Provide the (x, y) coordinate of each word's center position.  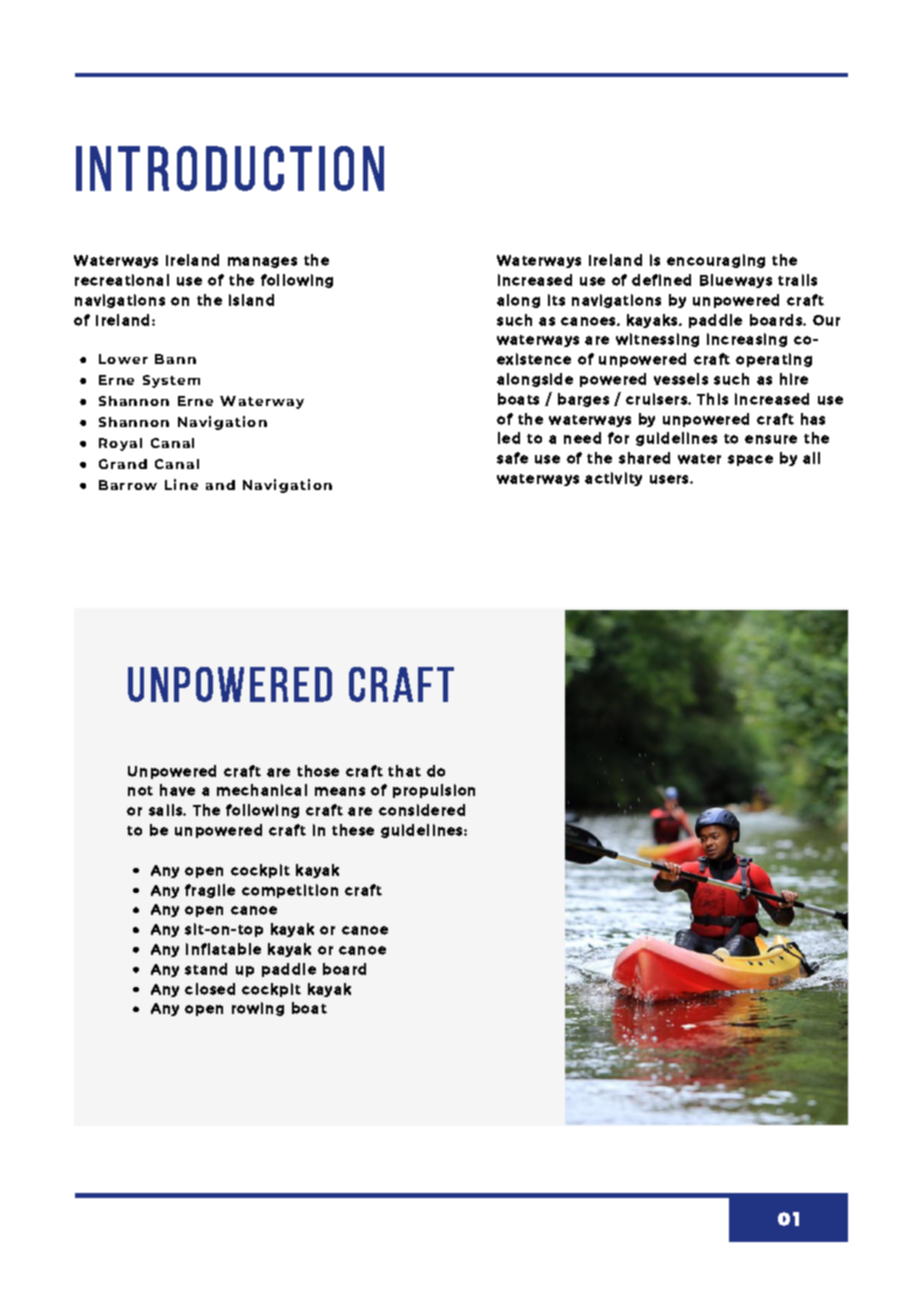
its (556, 300)
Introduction (230, 168)
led (509, 438)
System (171, 381)
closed (210, 989)
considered (422, 810)
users (670, 479)
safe (512, 458)
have (177, 790)
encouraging (716, 261)
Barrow (128, 485)
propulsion (434, 791)
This (712, 399)
